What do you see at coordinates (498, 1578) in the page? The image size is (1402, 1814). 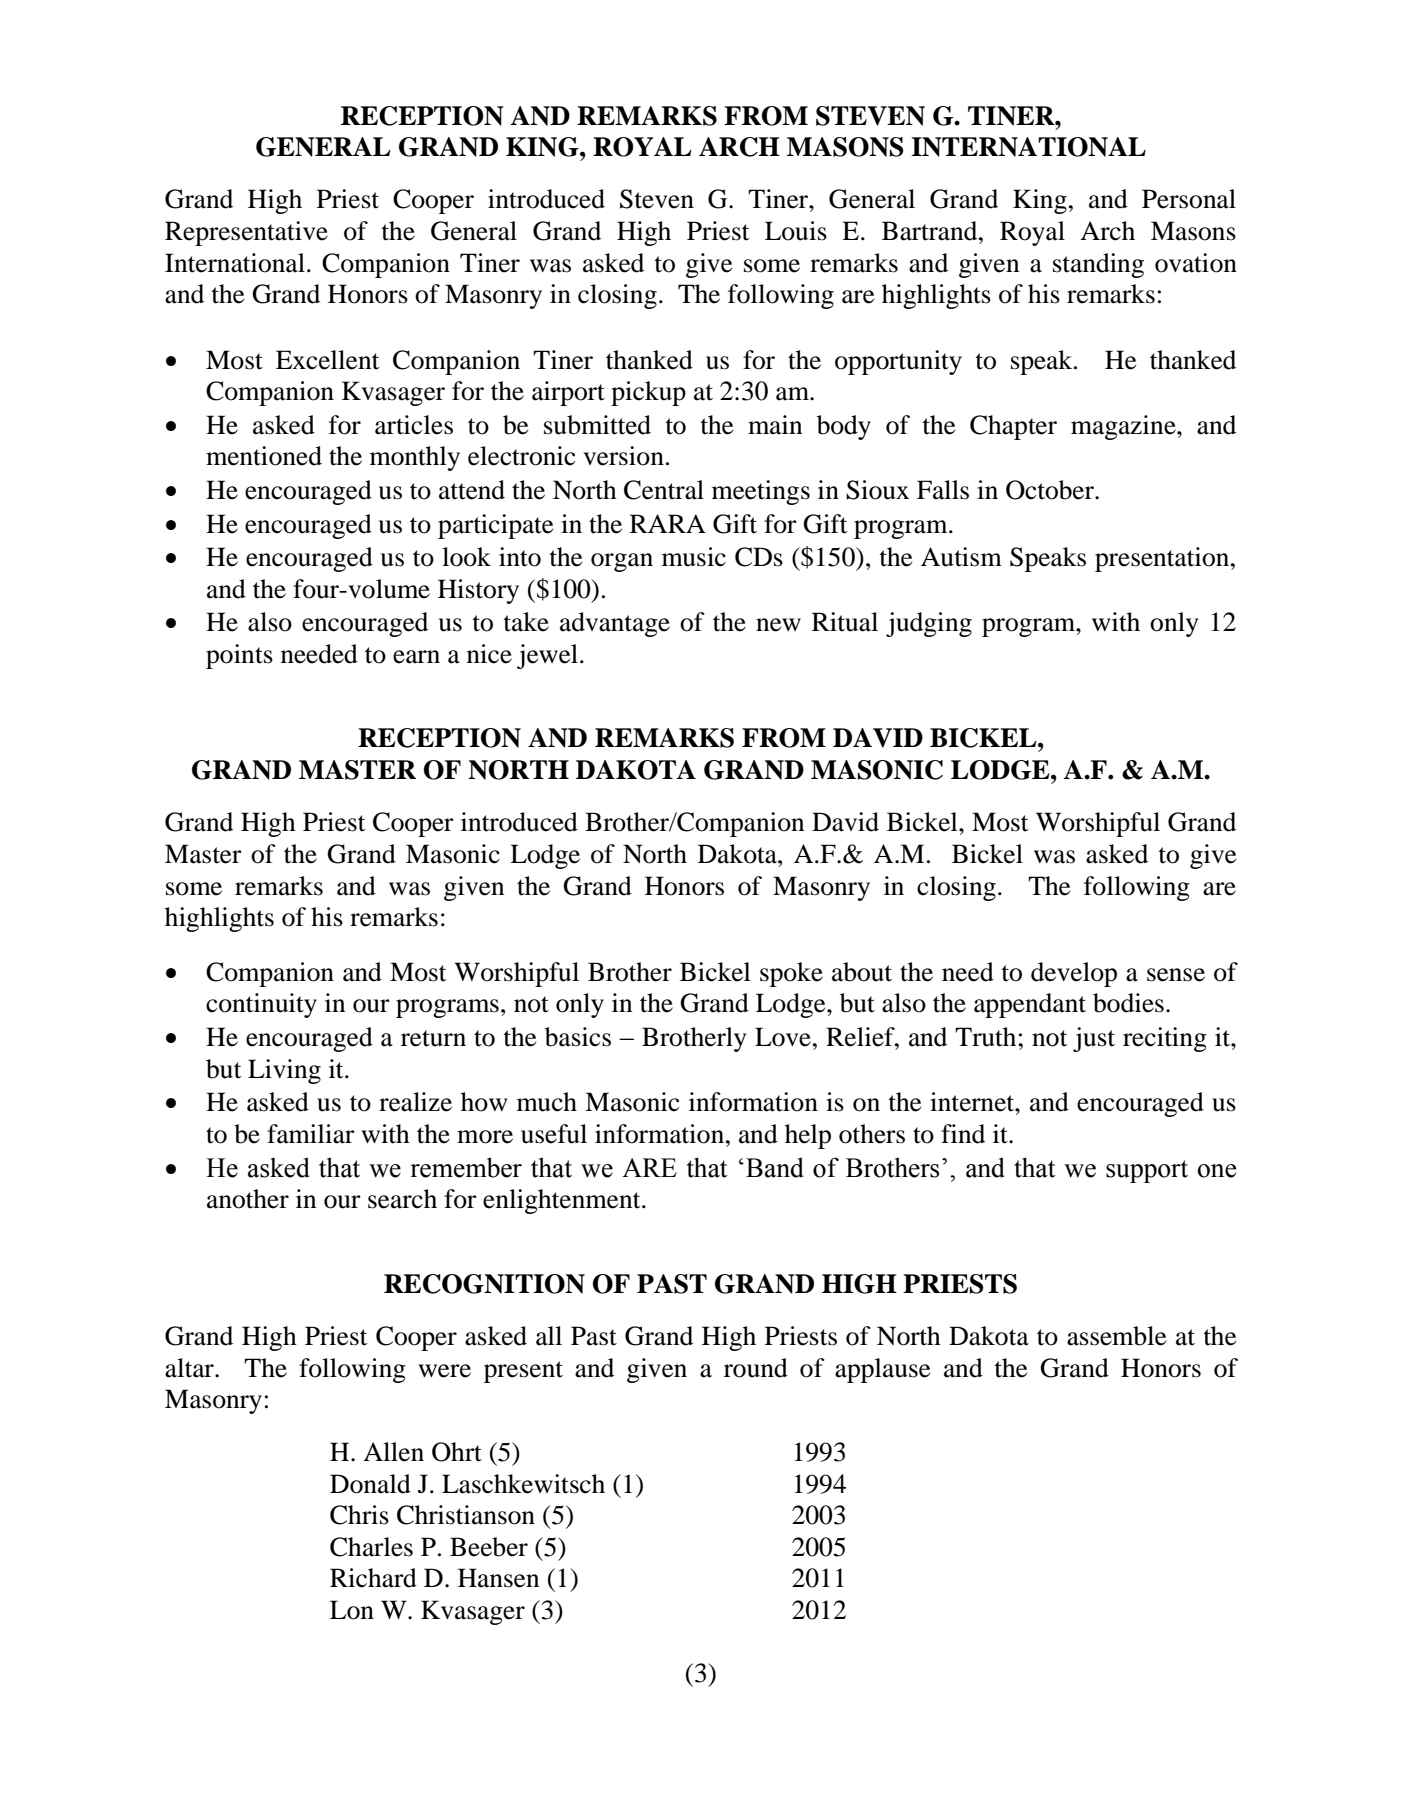 I see `Hansen` at bounding box center [498, 1578].
